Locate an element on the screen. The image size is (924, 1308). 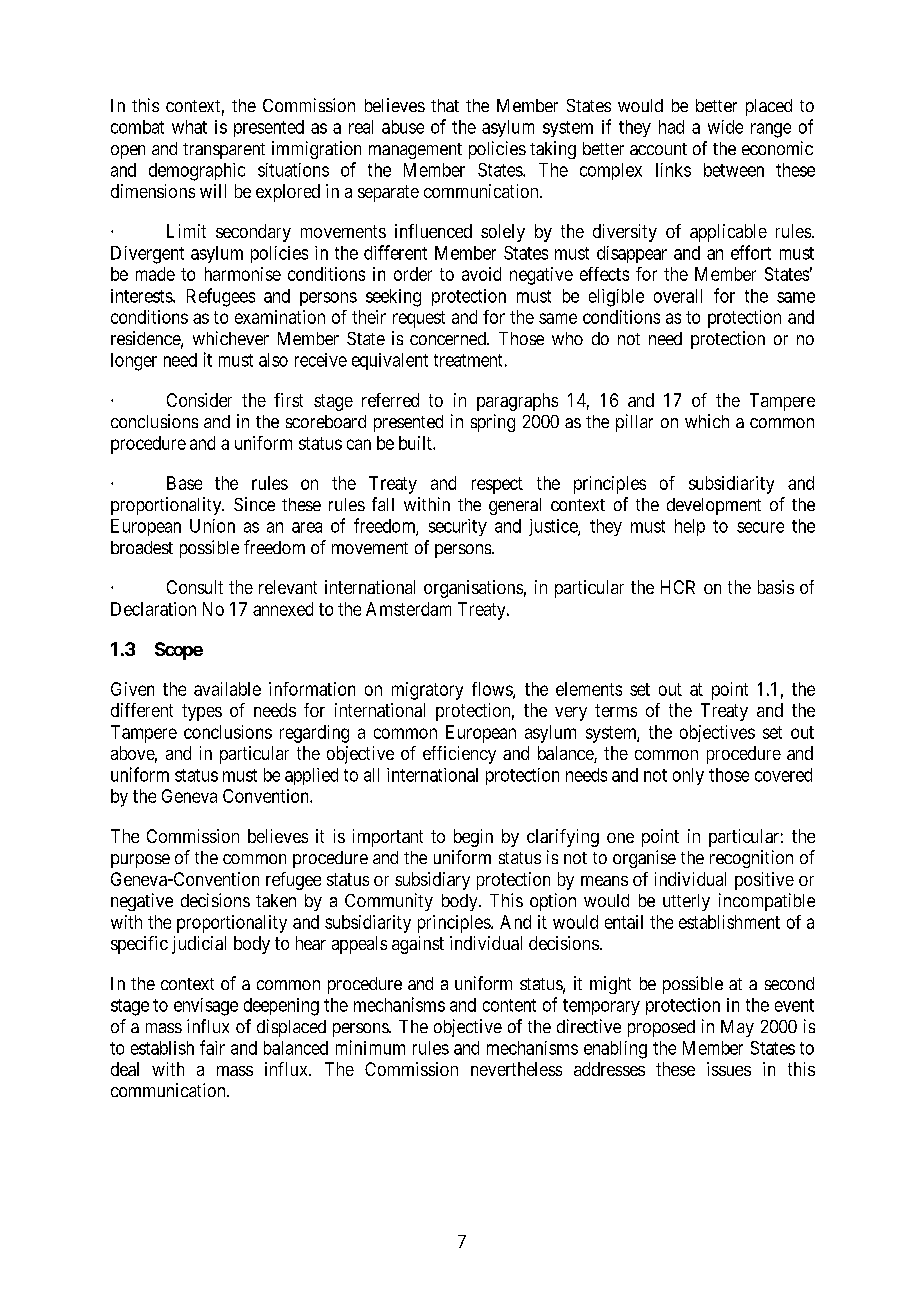
fair is located at coordinates (212, 1047).
